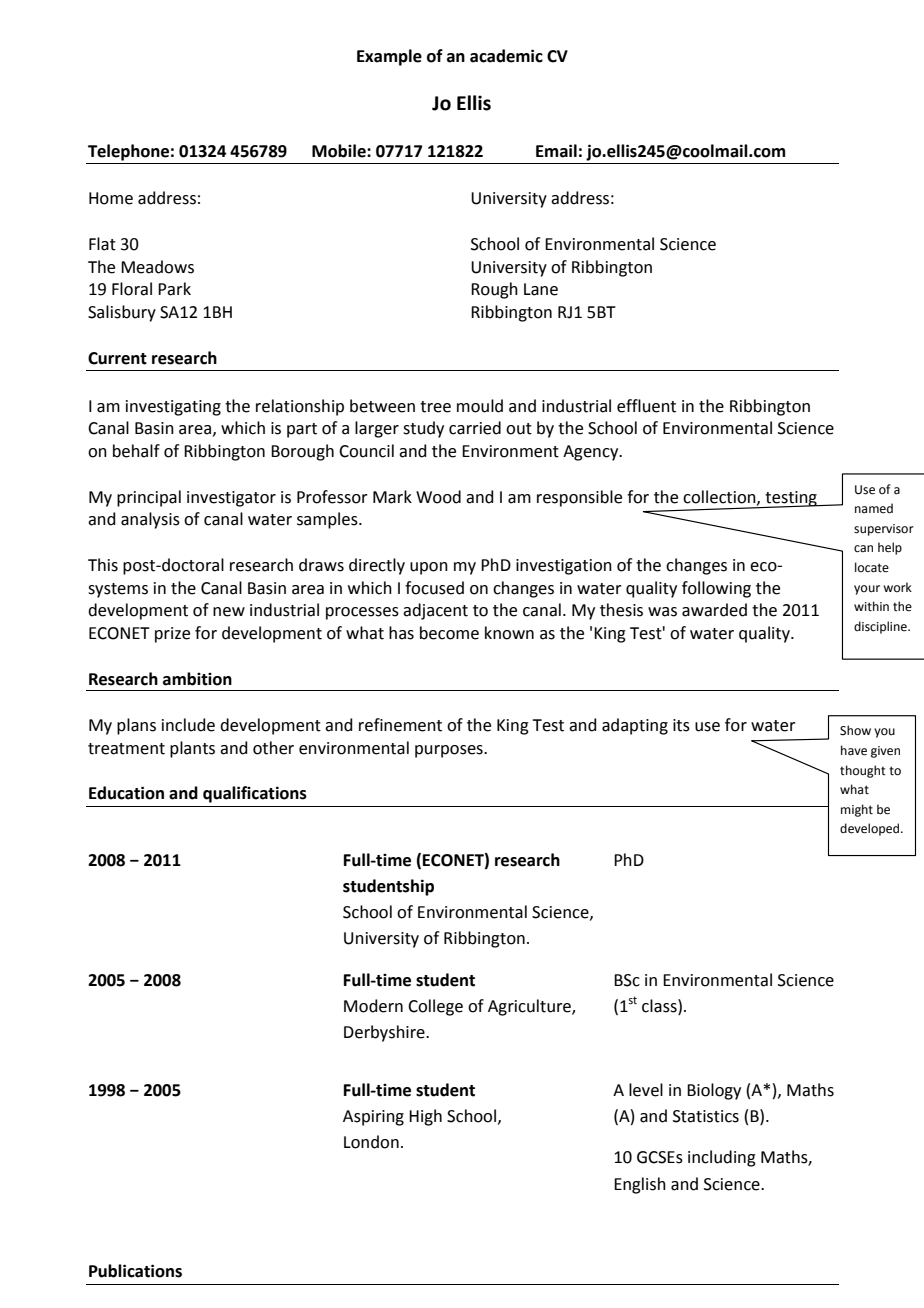 The width and height of the image is (924, 1308). I want to click on Mobile, so click(340, 151).
